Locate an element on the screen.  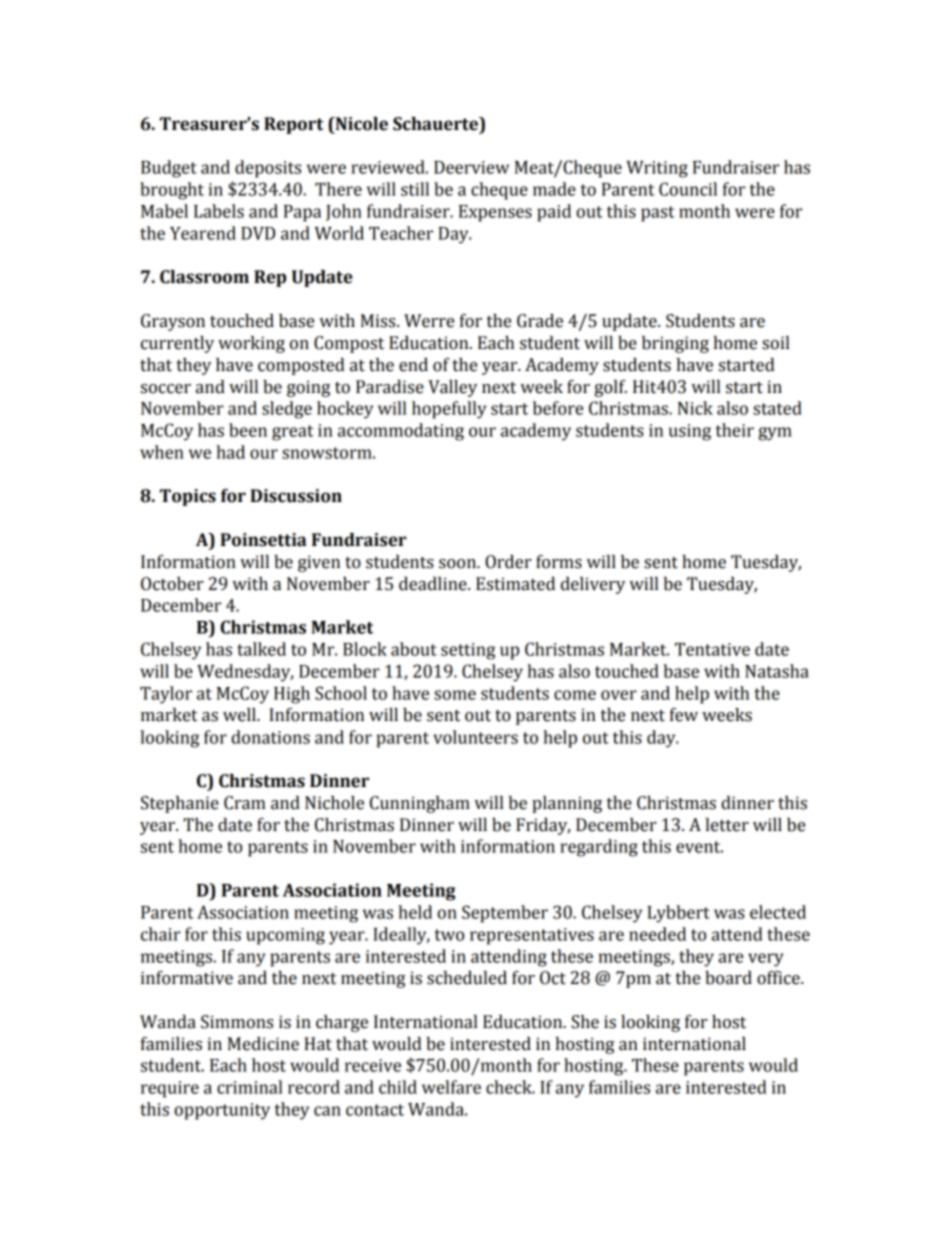
volunteers is located at coordinates (475, 737).
